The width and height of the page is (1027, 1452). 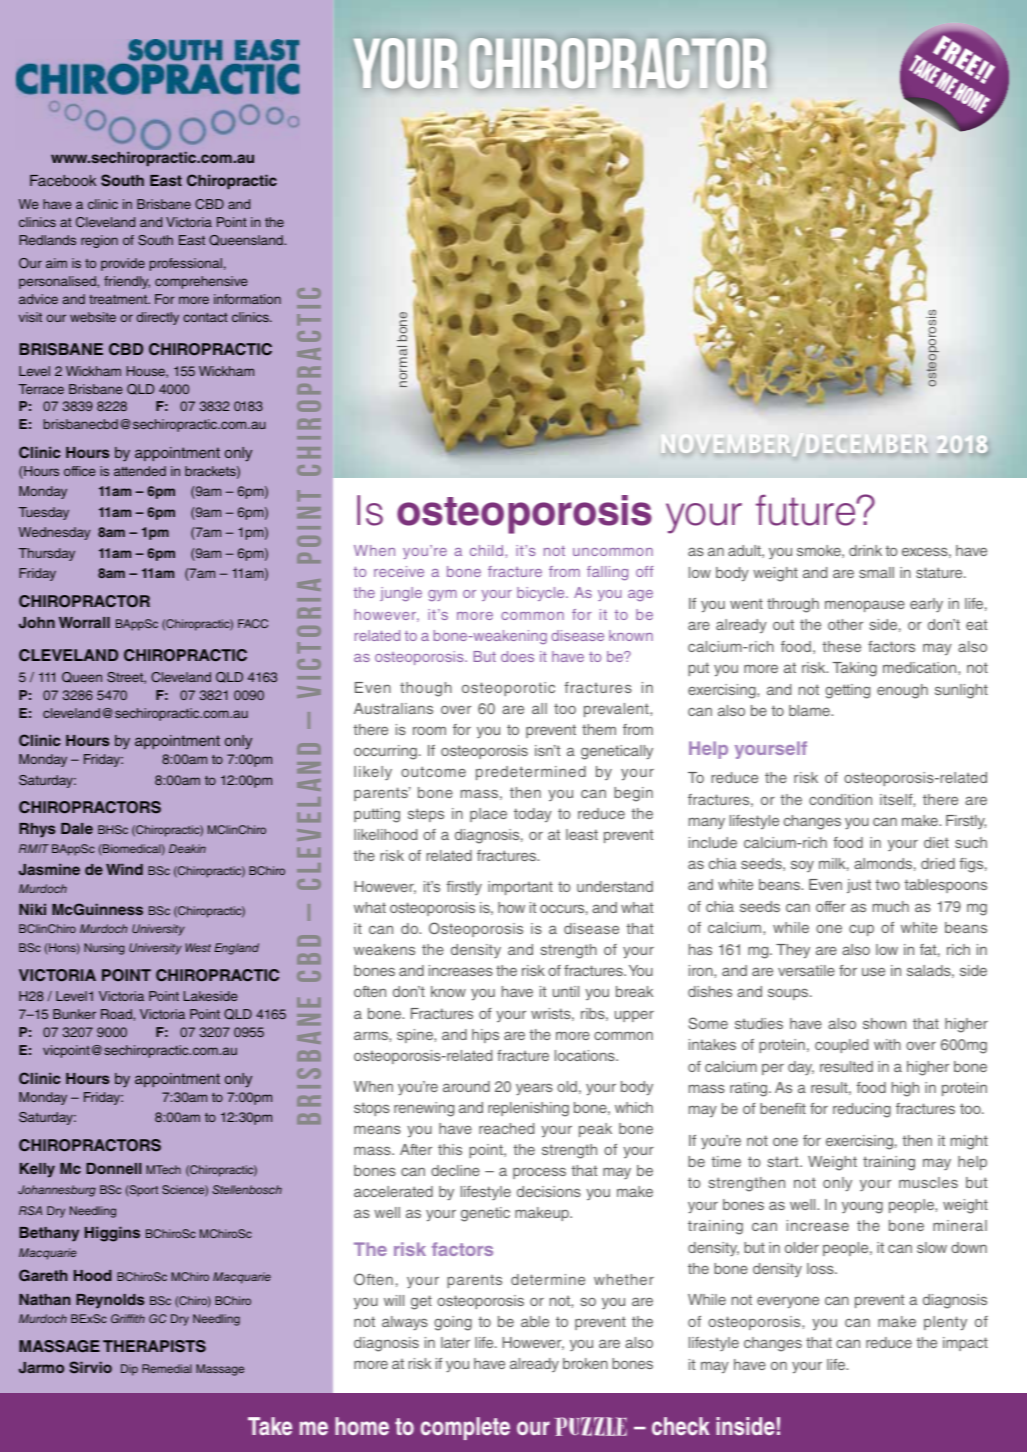 What do you see at coordinates (129, 1370) in the page?
I see `Dip` at bounding box center [129, 1370].
